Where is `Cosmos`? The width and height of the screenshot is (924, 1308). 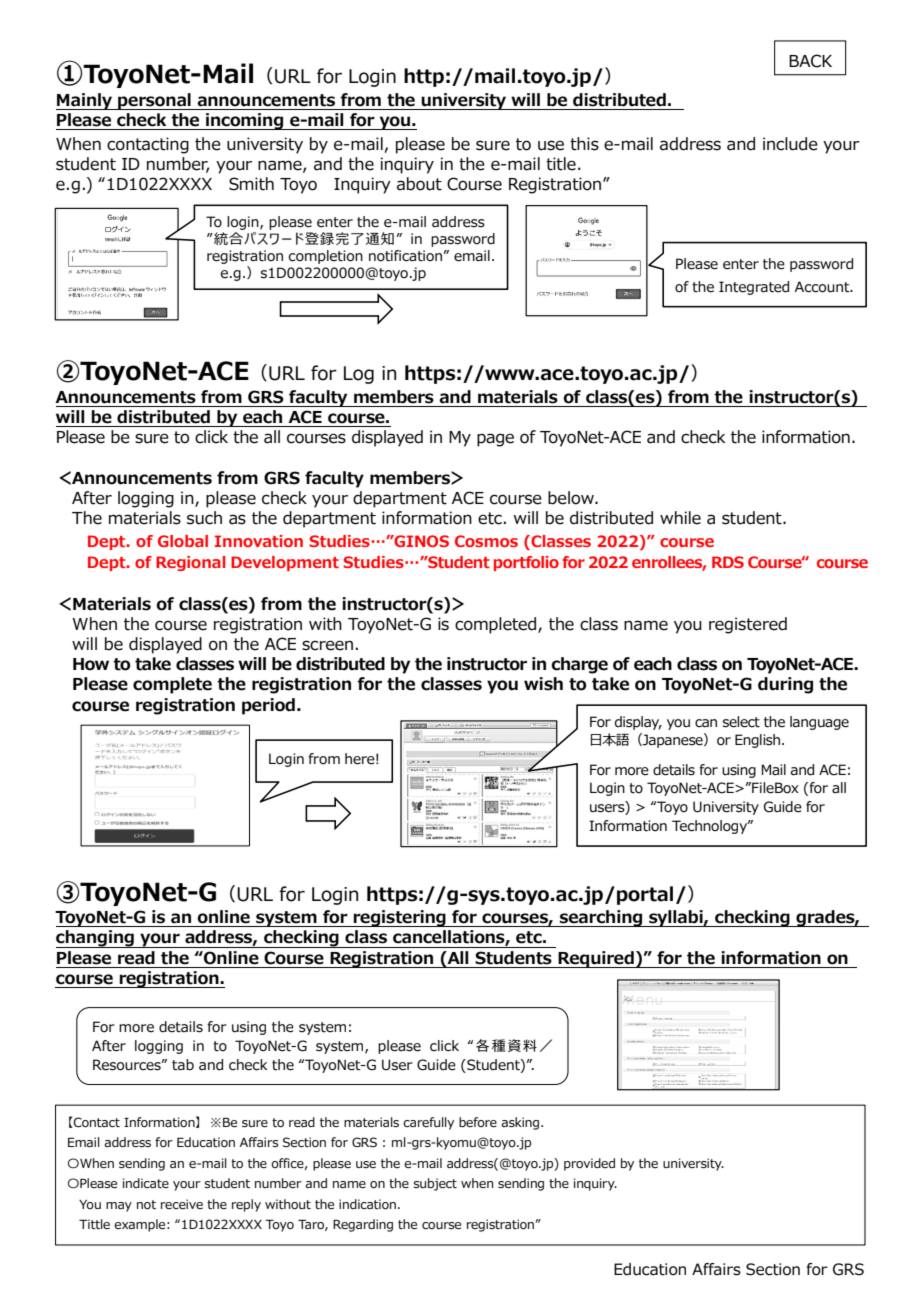
Cosmos is located at coordinates (486, 541).
